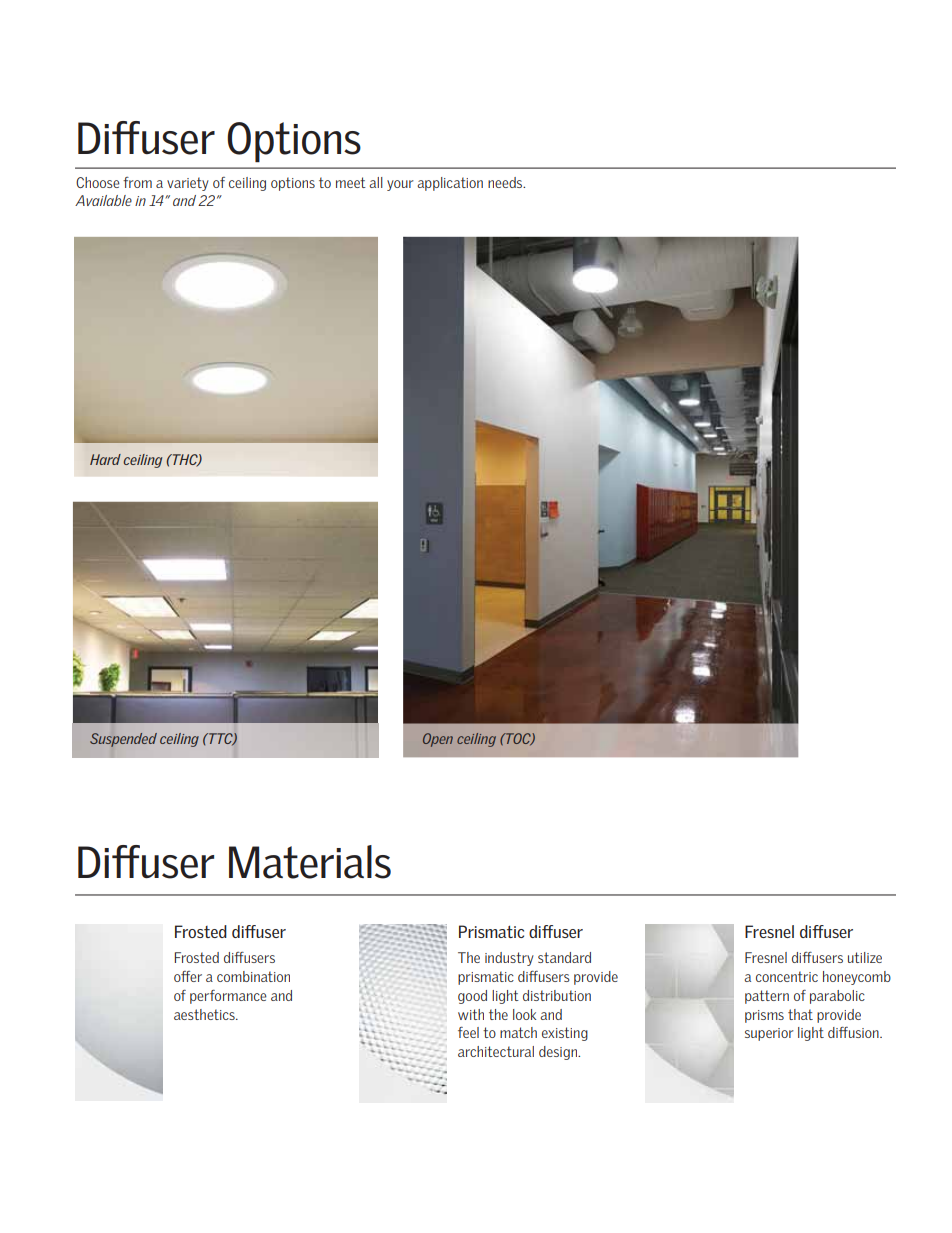 The height and width of the screenshot is (1233, 952). Describe the element at coordinates (769, 1034) in the screenshot. I see `superior` at that location.
